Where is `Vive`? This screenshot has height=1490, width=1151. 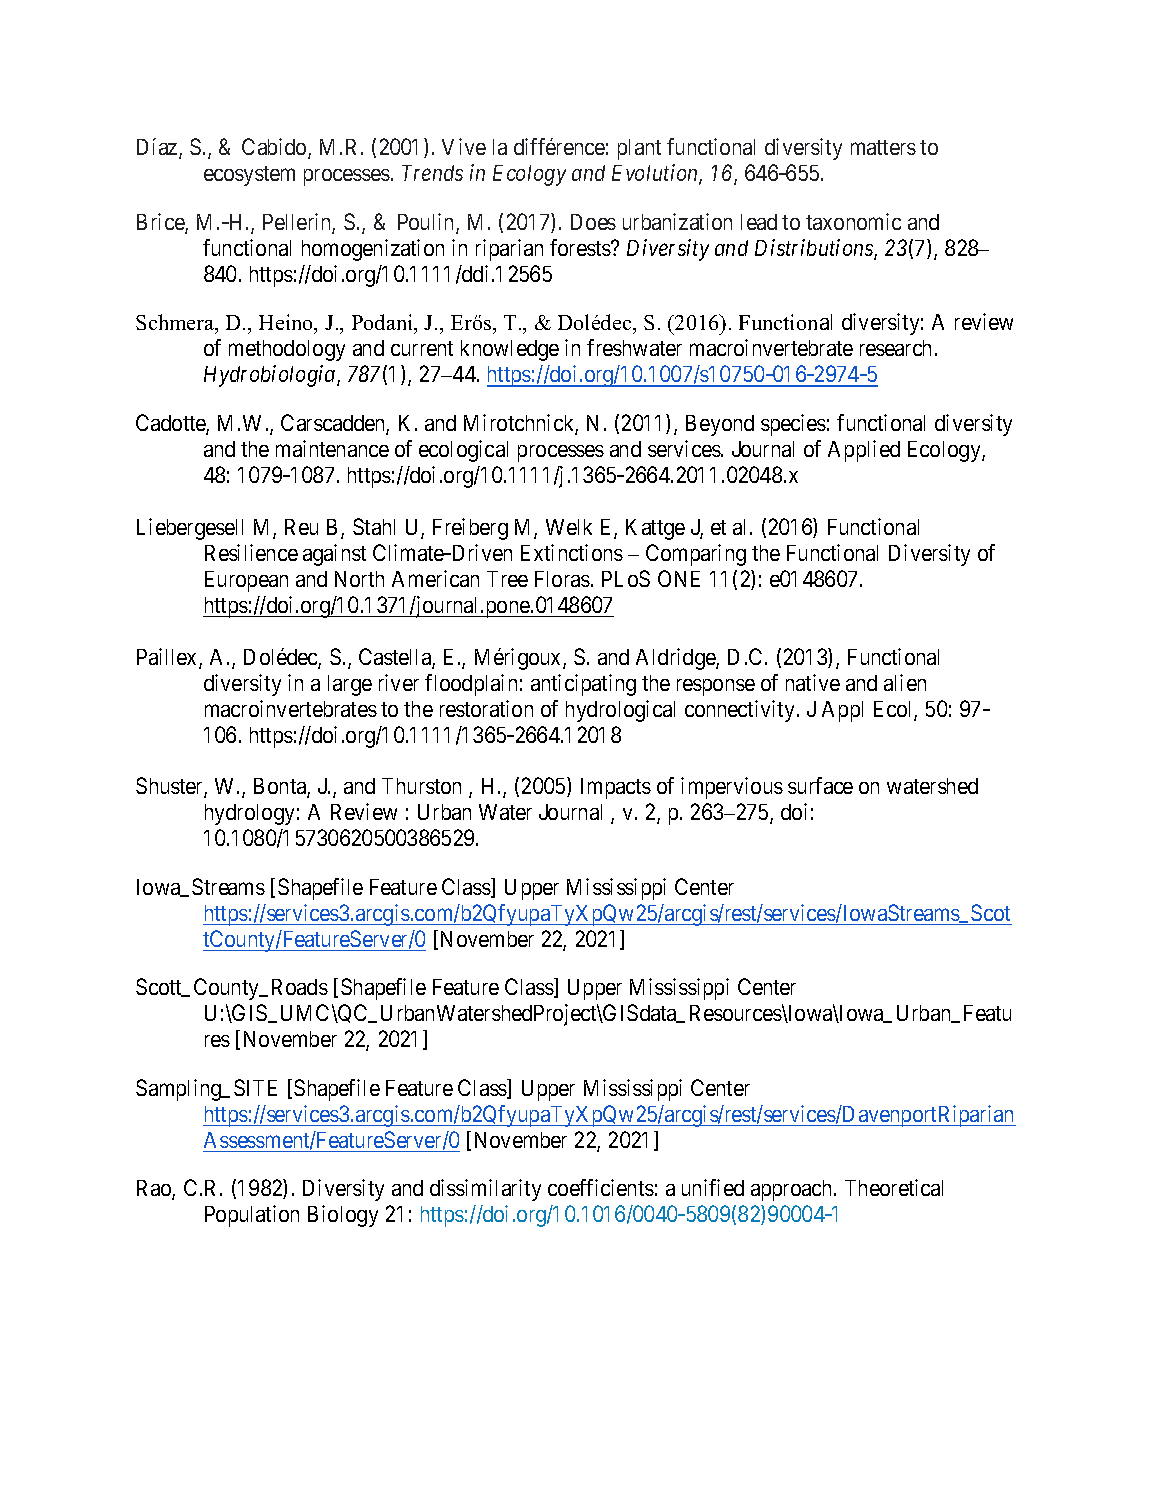 Vive is located at coordinates (464, 146).
